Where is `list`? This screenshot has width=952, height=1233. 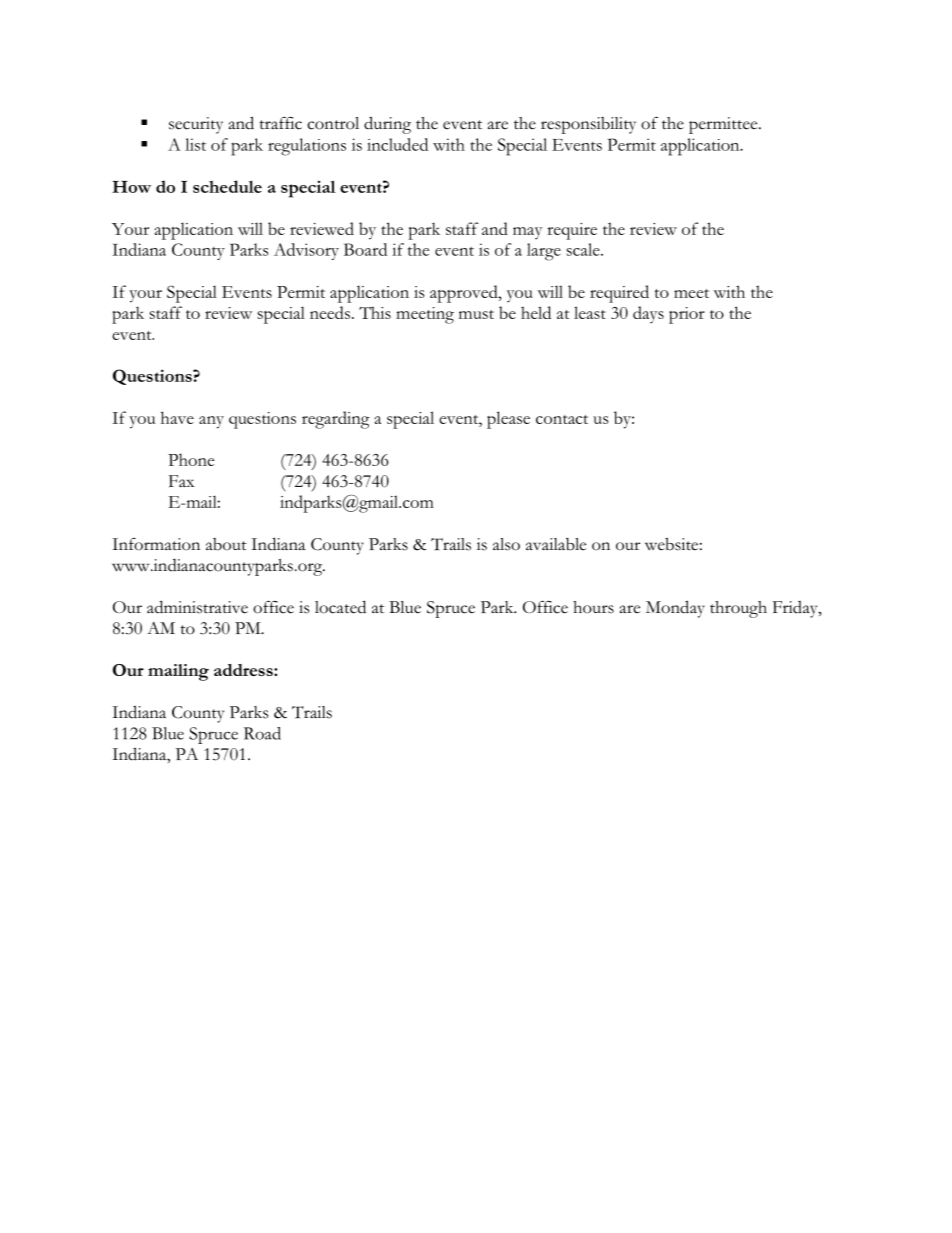 list is located at coordinates (195, 144).
